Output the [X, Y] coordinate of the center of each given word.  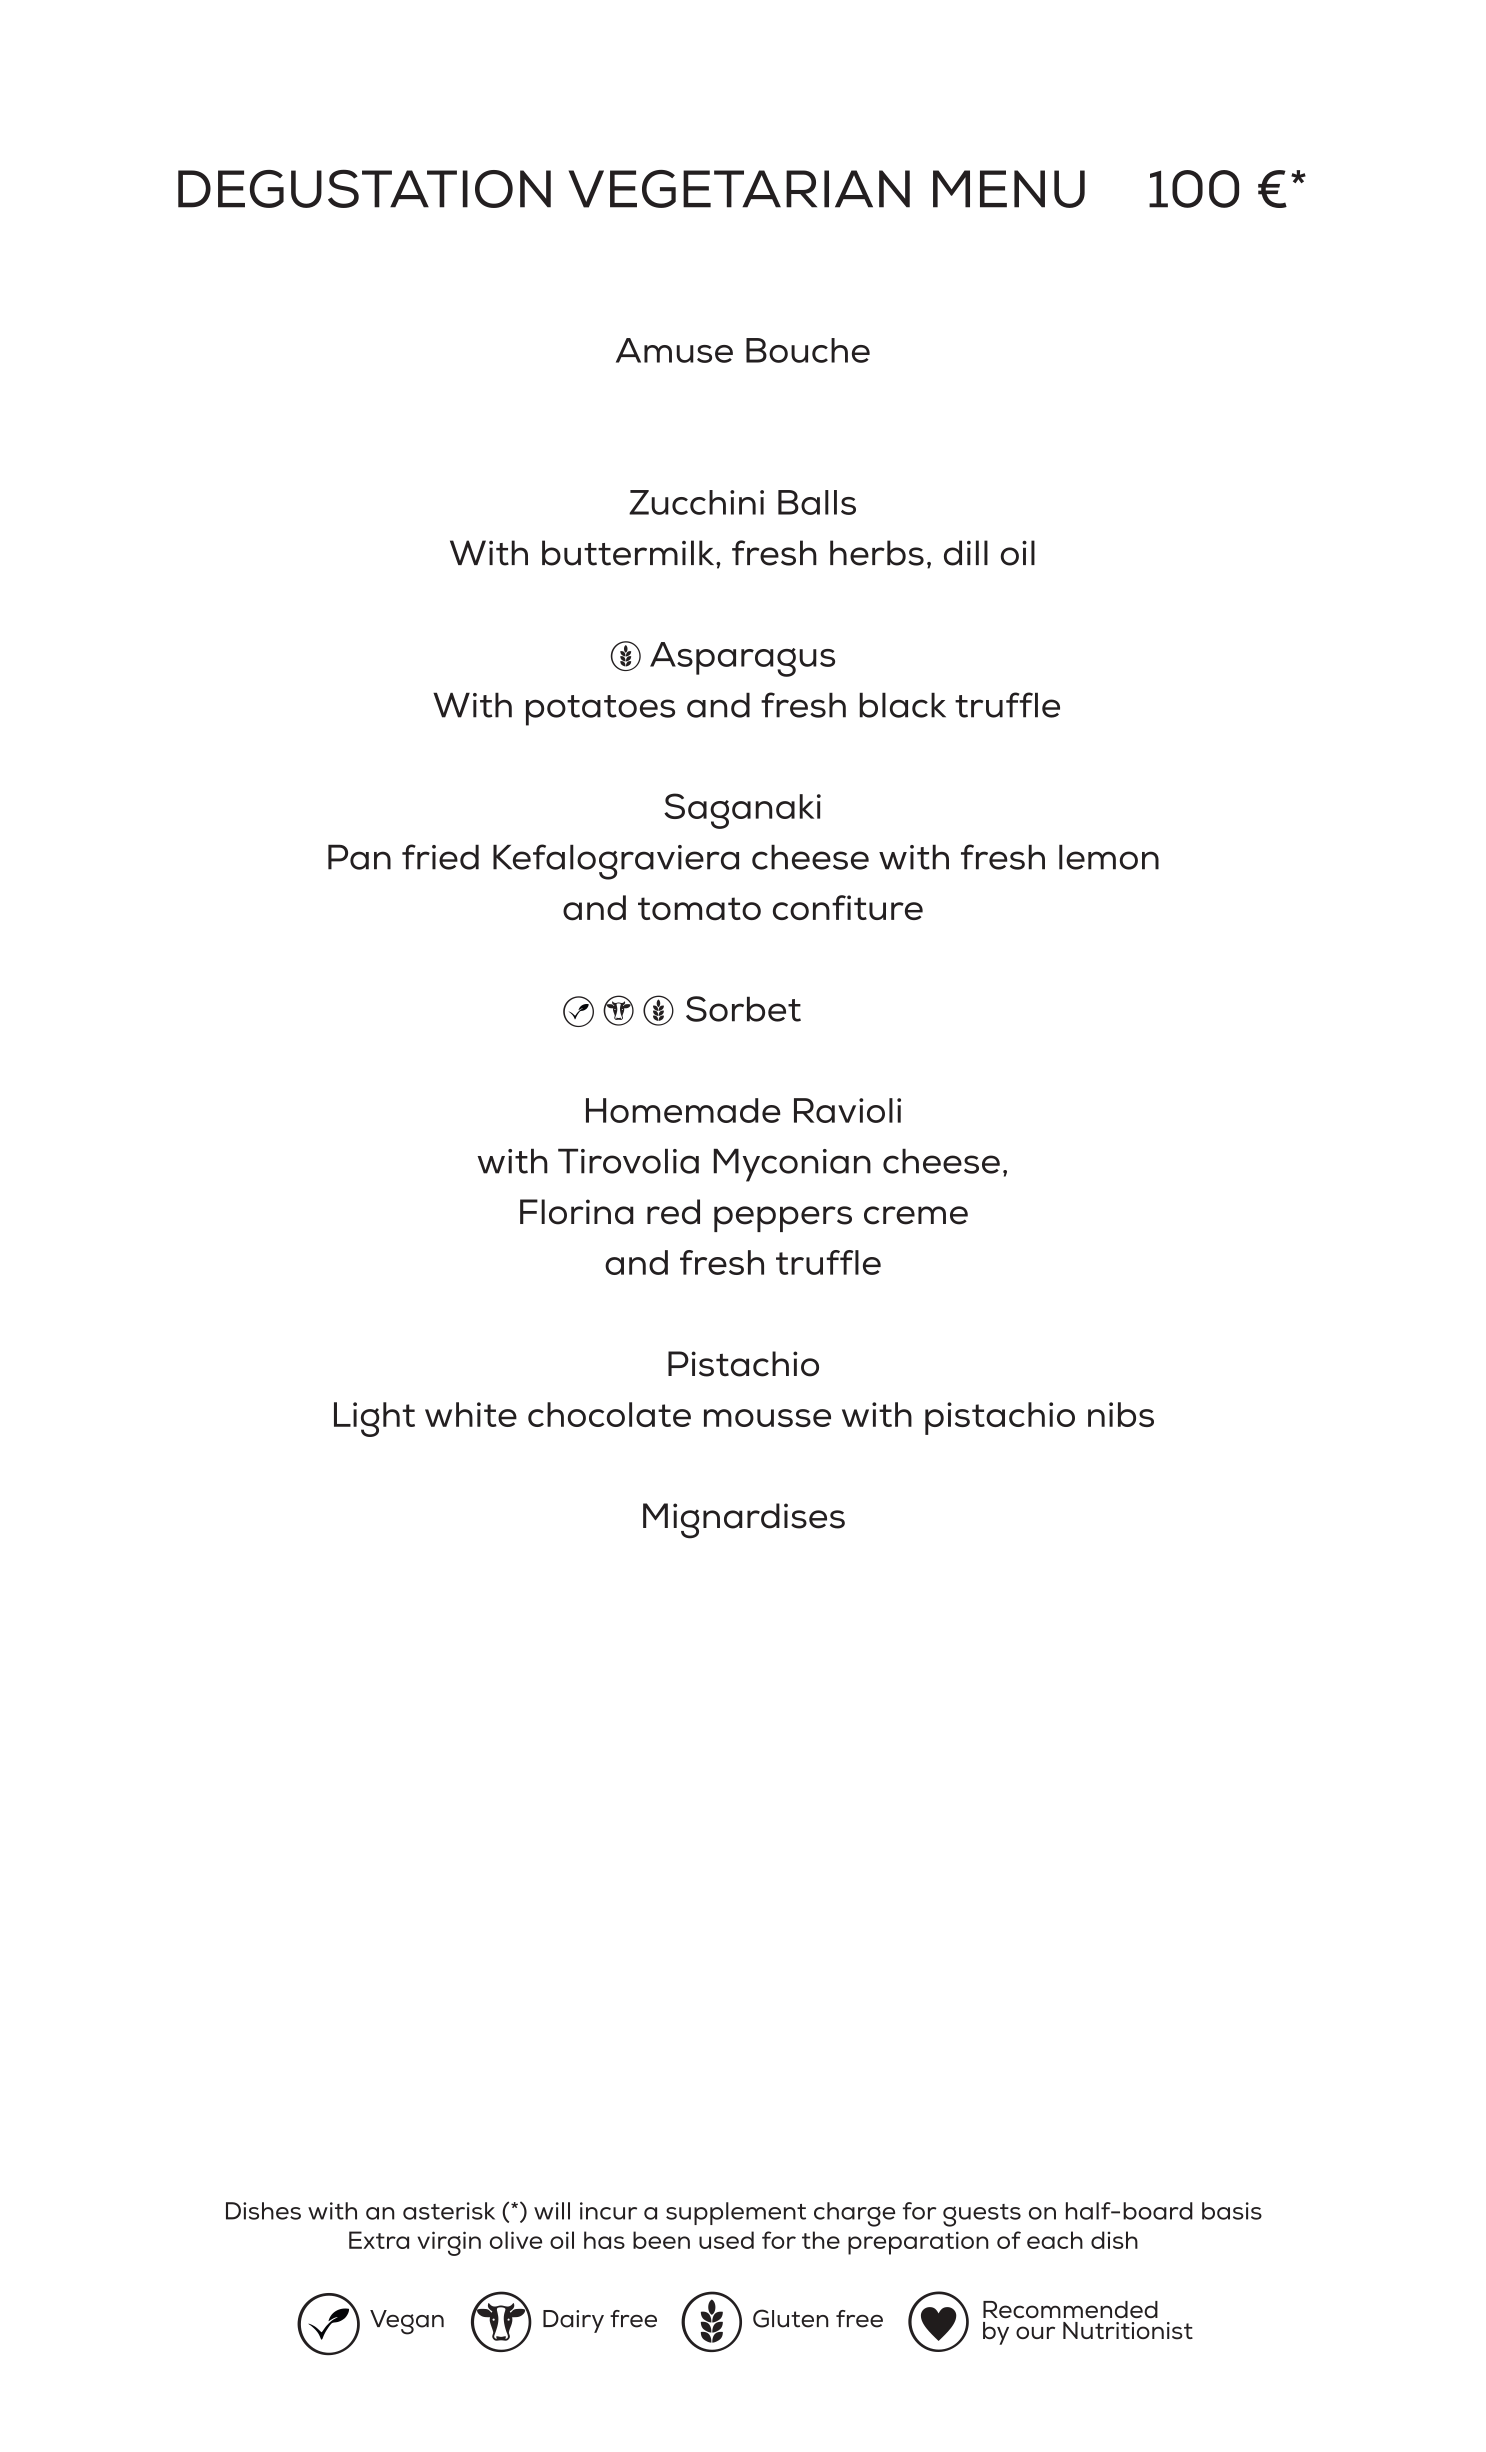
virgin [449, 2243]
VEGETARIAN [739, 189]
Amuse [674, 350]
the [821, 2240]
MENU [1009, 189]
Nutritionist [1128, 2331]
